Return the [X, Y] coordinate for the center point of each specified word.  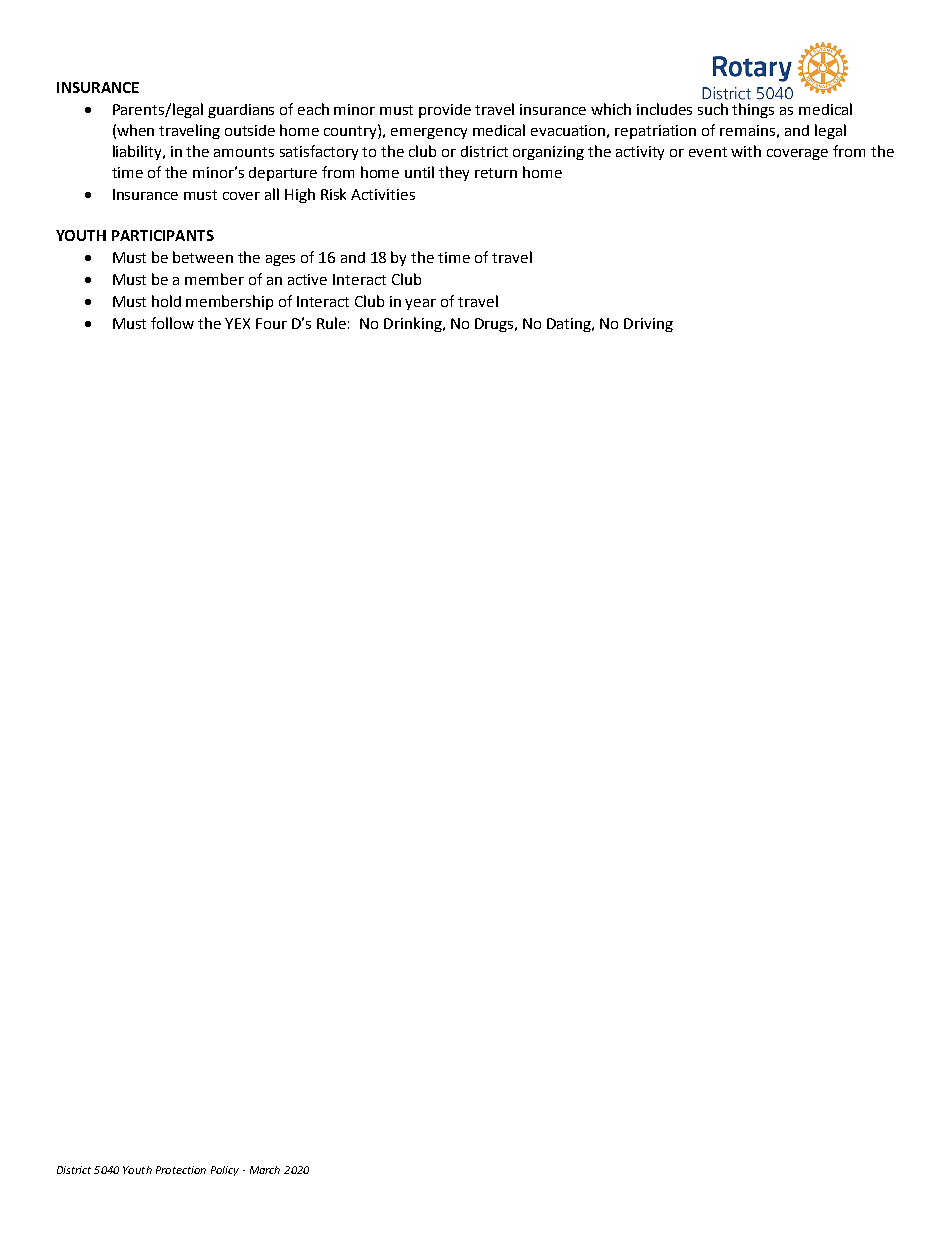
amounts [244, 152]
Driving [648, 325]
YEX [237, 323]
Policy [225, 1171]
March [265, 1170]
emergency [429, 133]
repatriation [655, 132]
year [420, 304]
